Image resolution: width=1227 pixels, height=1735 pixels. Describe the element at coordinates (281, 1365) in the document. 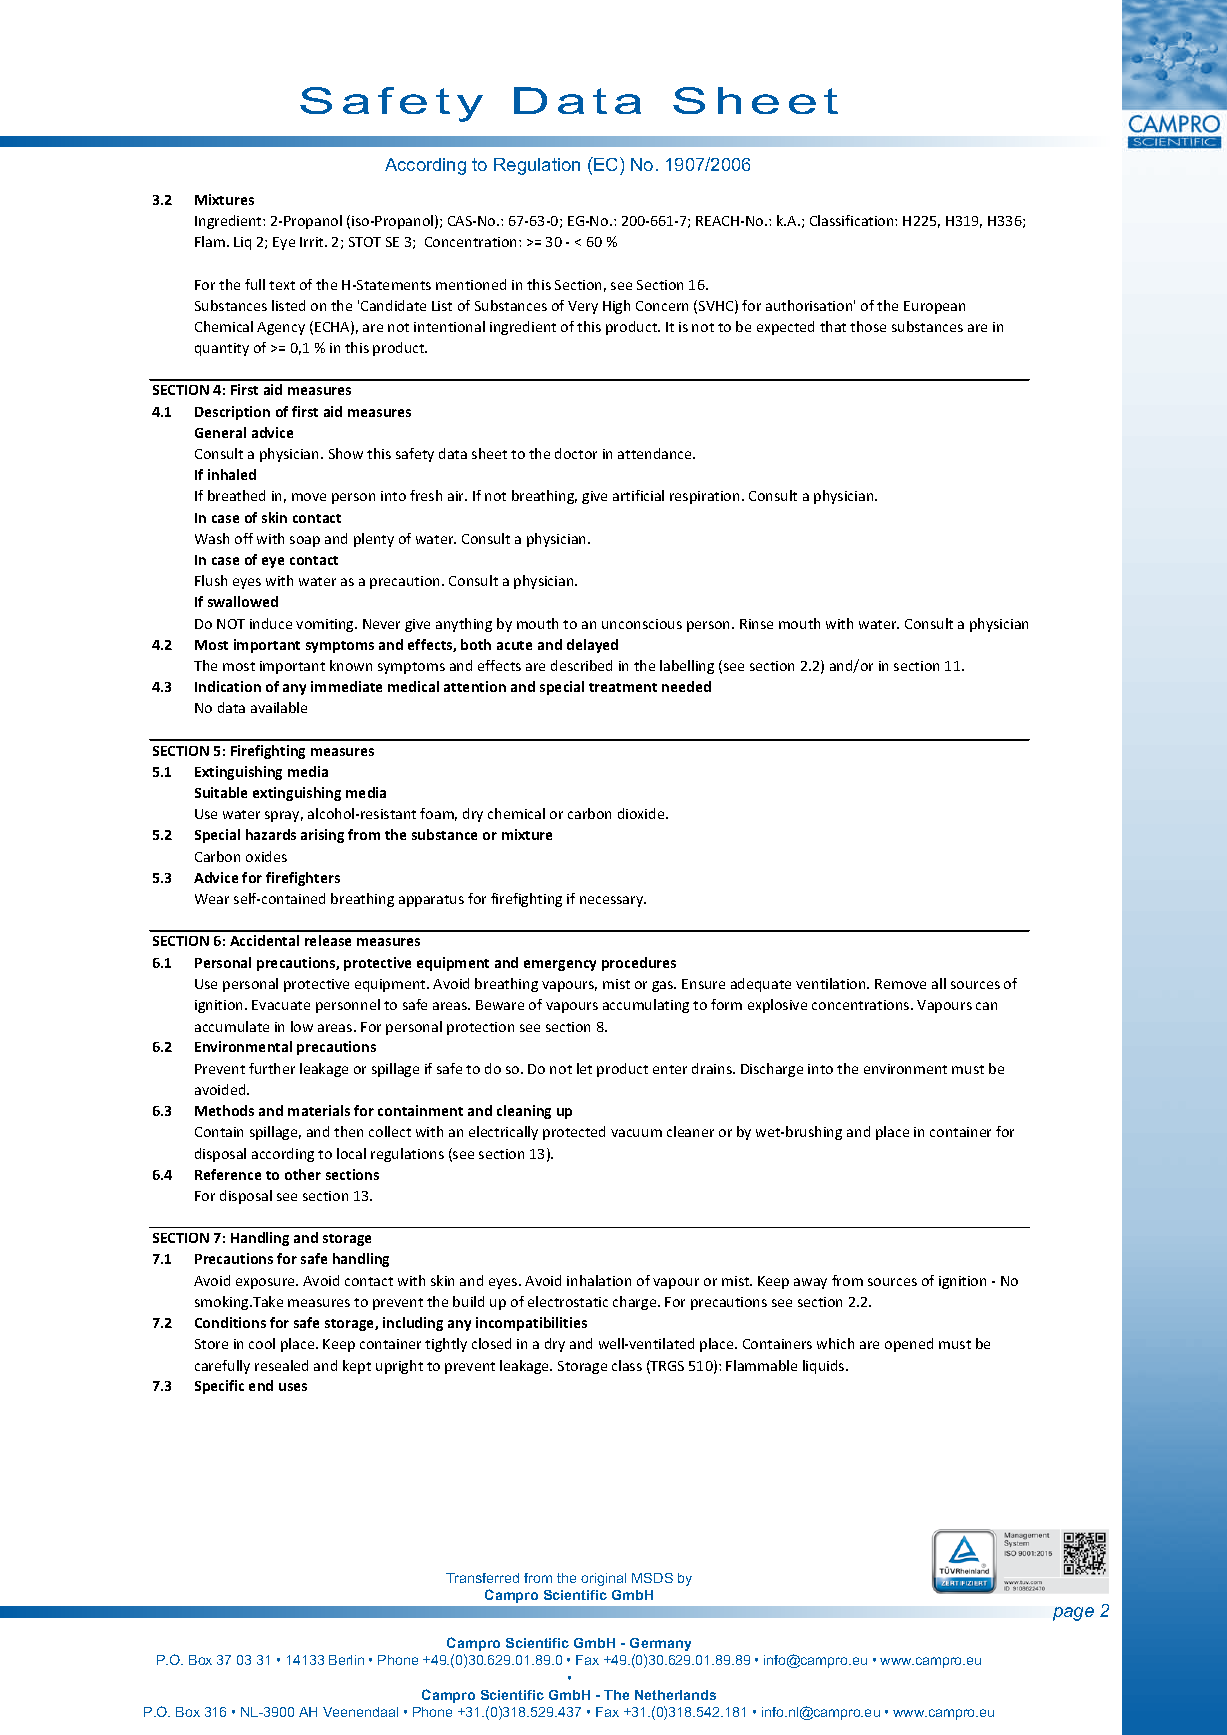

I see `resealed` at that location.
